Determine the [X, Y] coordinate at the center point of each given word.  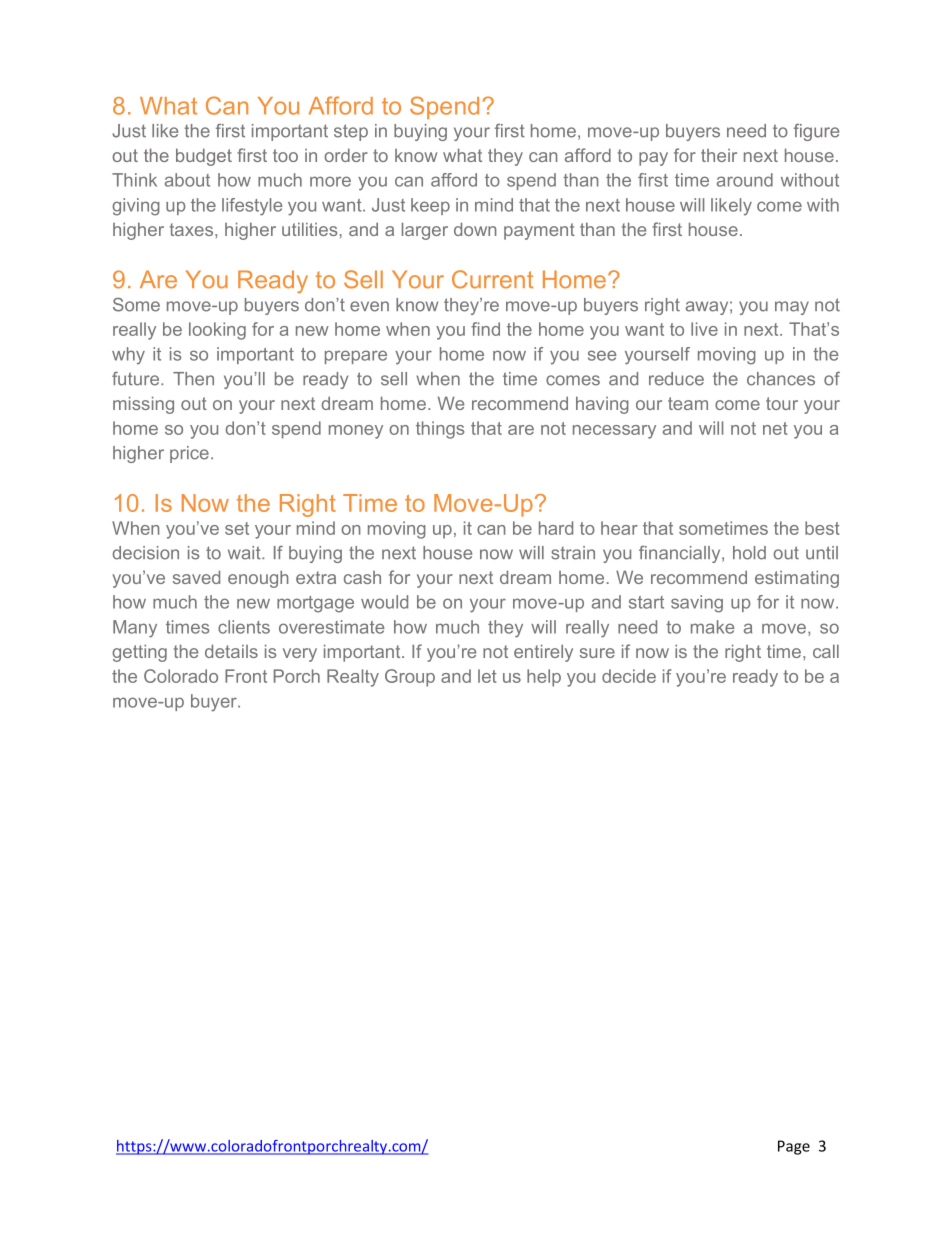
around [745, 180]
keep [430, 206]
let [487, 676]
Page [794, 1147]
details [231, 651]
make [712, 627]
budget [204, 157]
